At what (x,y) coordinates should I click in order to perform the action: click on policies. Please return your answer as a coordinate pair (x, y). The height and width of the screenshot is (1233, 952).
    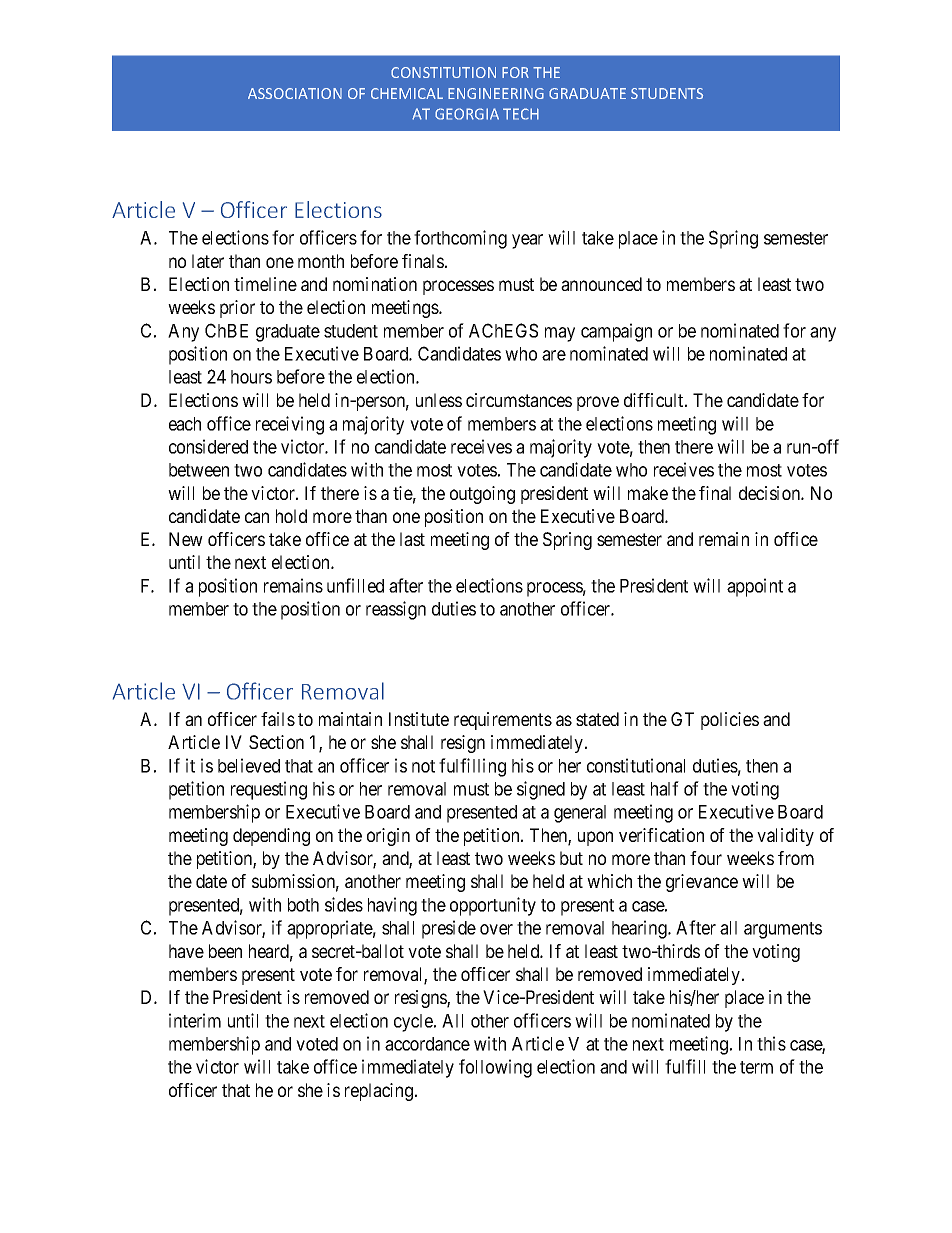
    Looking at the image, I should click on (730, 721).
